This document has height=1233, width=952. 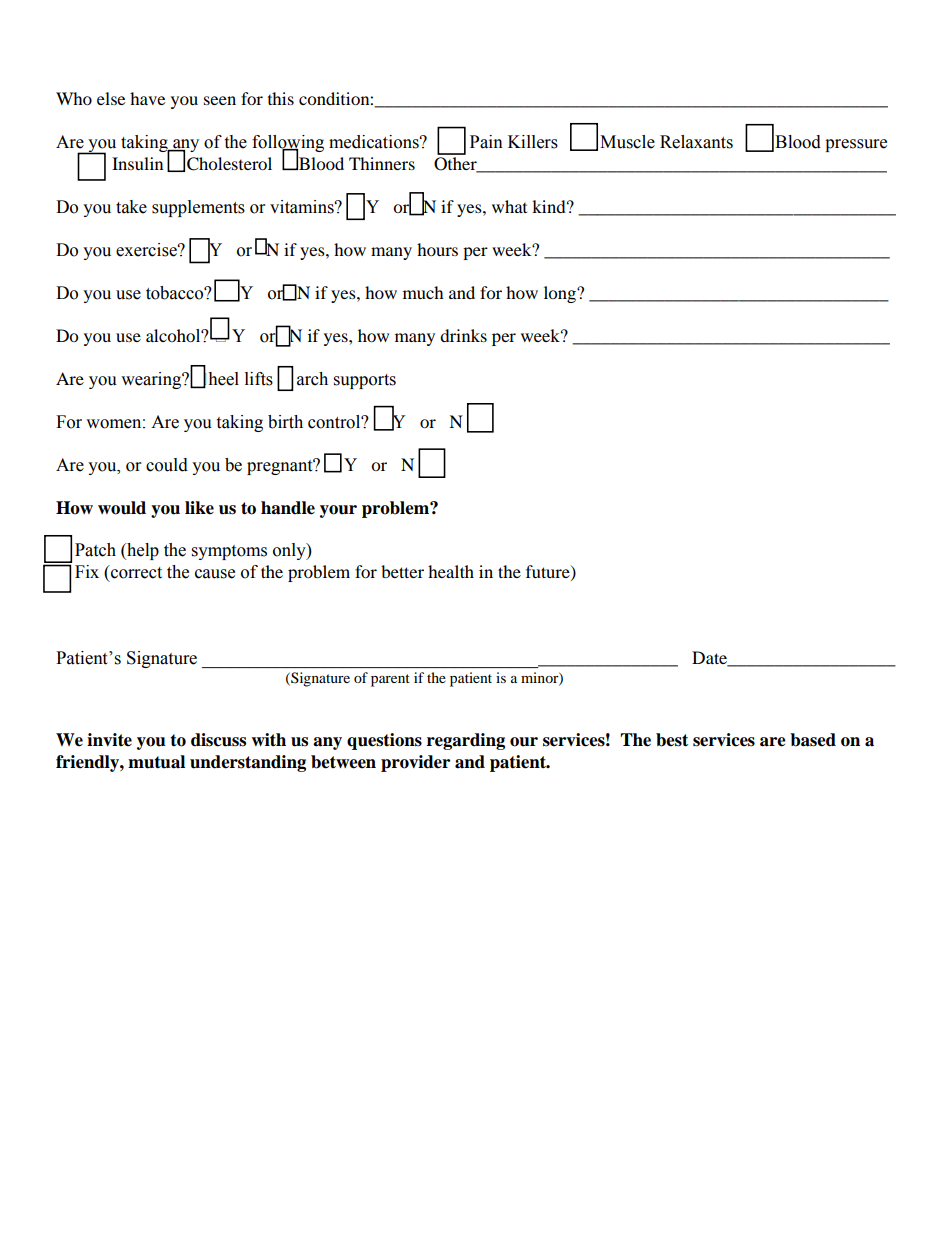 I want to click on long, so click(x=561, y=294).
